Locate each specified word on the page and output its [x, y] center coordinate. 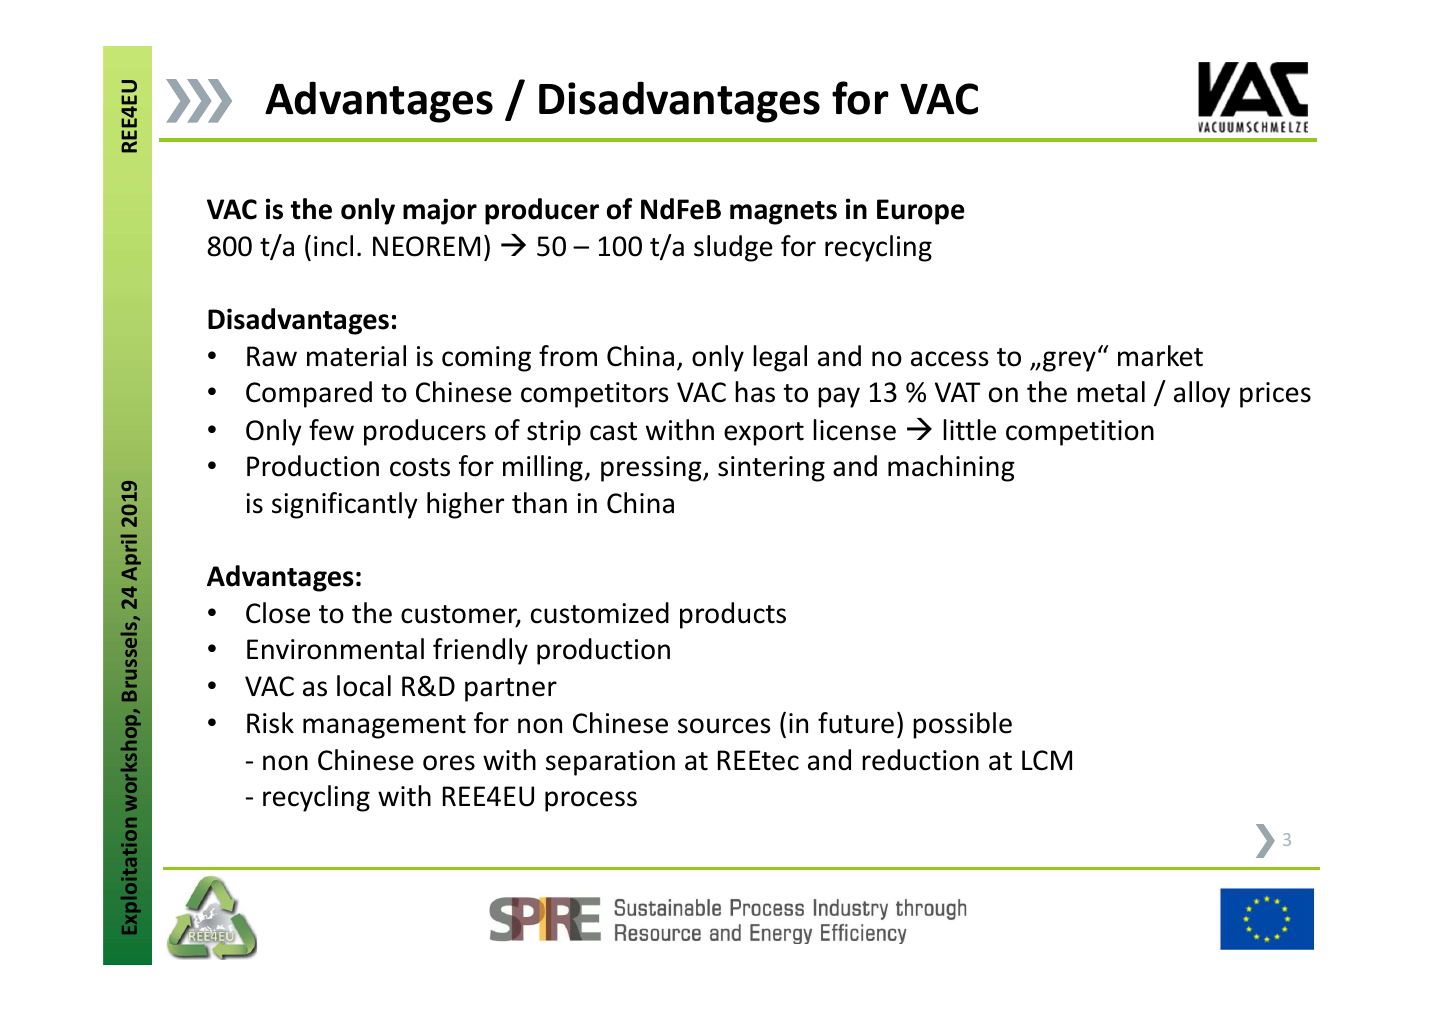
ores [449, 763]
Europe [920, 212]
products [733, 615]
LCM [1047, 760]
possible [962, 725]
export [764, 434]
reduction [920, 760]
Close [278, 613]
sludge [733, 248]
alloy [1202, 394]
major [440, 211]
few [331, 430]
